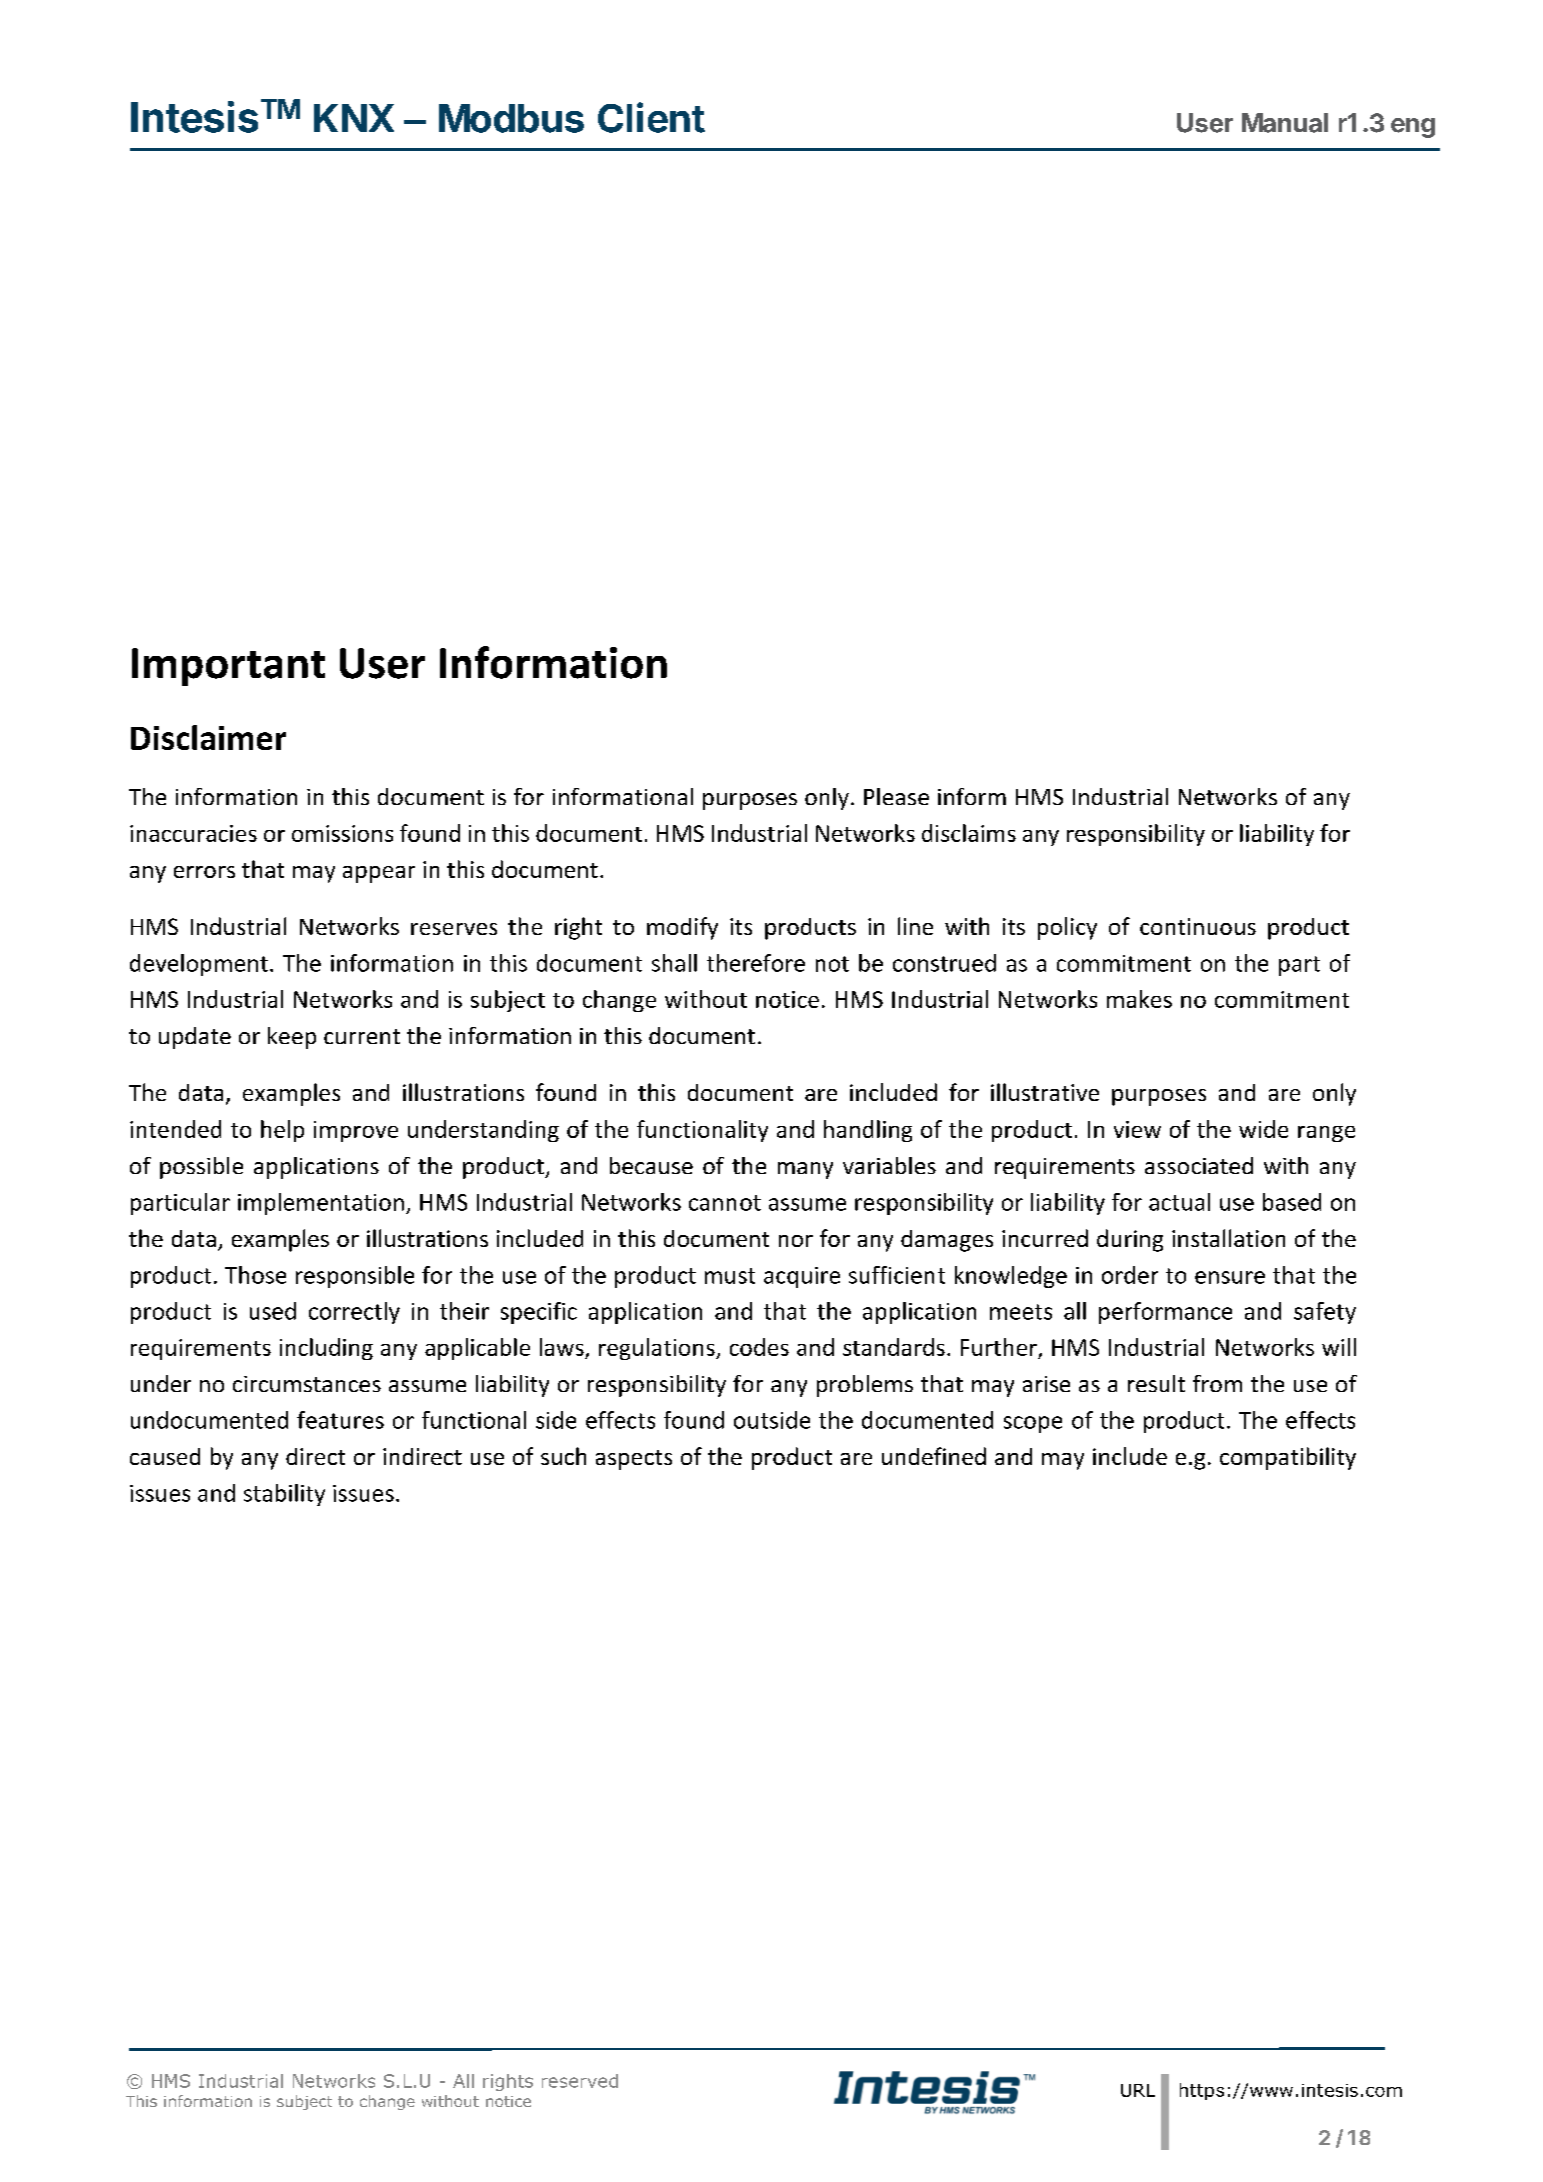 Image resolution: width=1543 pixels, height=2182 pixels. What do you see at coordinates (1263, 1129) in the screenshot?
I see `wide` at bounding box center [1263, 1129].
